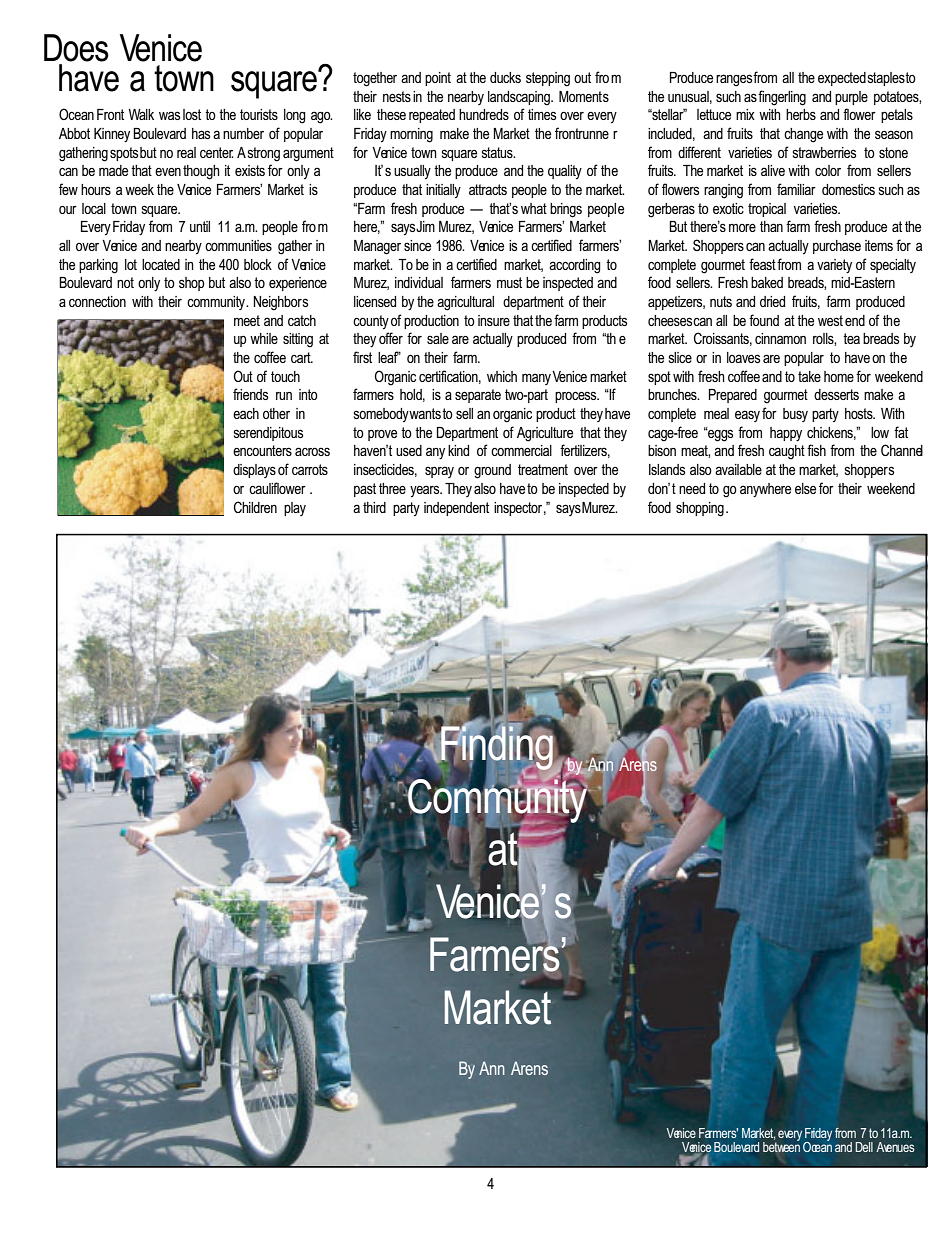 Image resolution: width=952 pixels, height=1233 pixels. What do you see at coordinates (456, 509) in the screenshot?
I see `independent` at bounding box center [456, 509].
